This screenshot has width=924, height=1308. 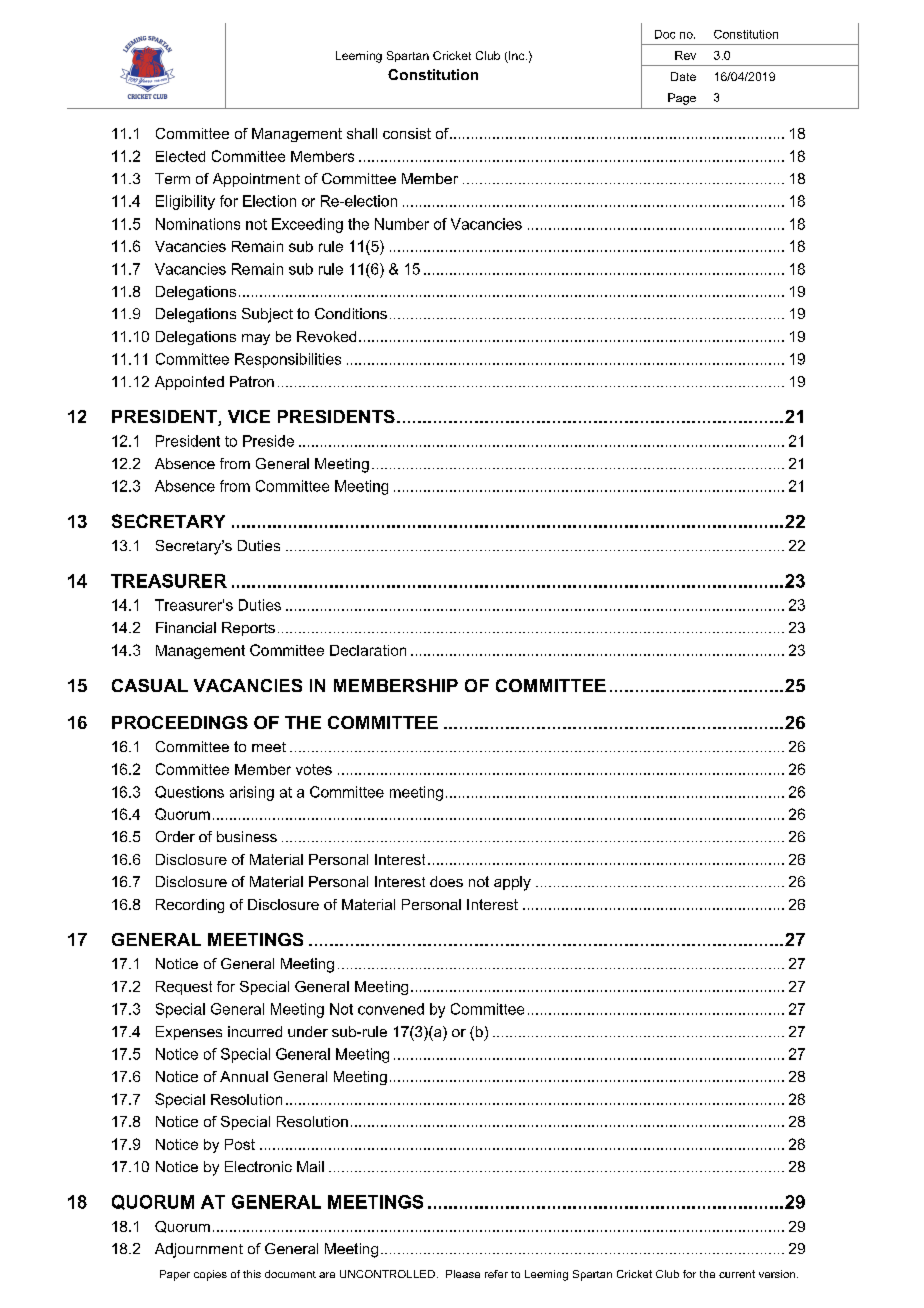 What do you see at coordinates (184, 988) in the screenshot?
I see `Request` at bounding box center [184, 988].
